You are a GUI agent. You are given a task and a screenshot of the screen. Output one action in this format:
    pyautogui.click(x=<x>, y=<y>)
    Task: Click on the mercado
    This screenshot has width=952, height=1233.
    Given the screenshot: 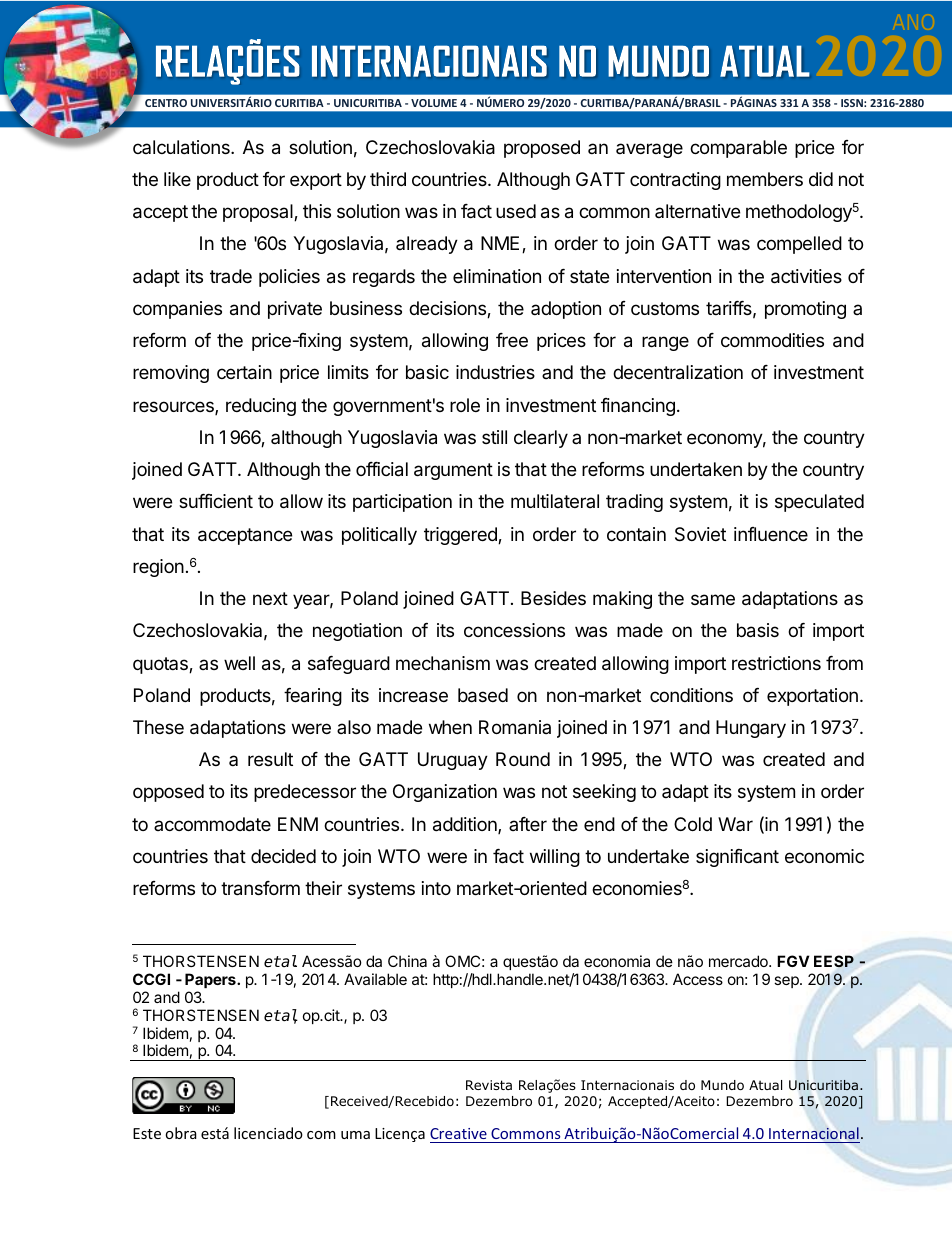 What is the action you would take?
    pyautogui.click(x=739, y=961)
